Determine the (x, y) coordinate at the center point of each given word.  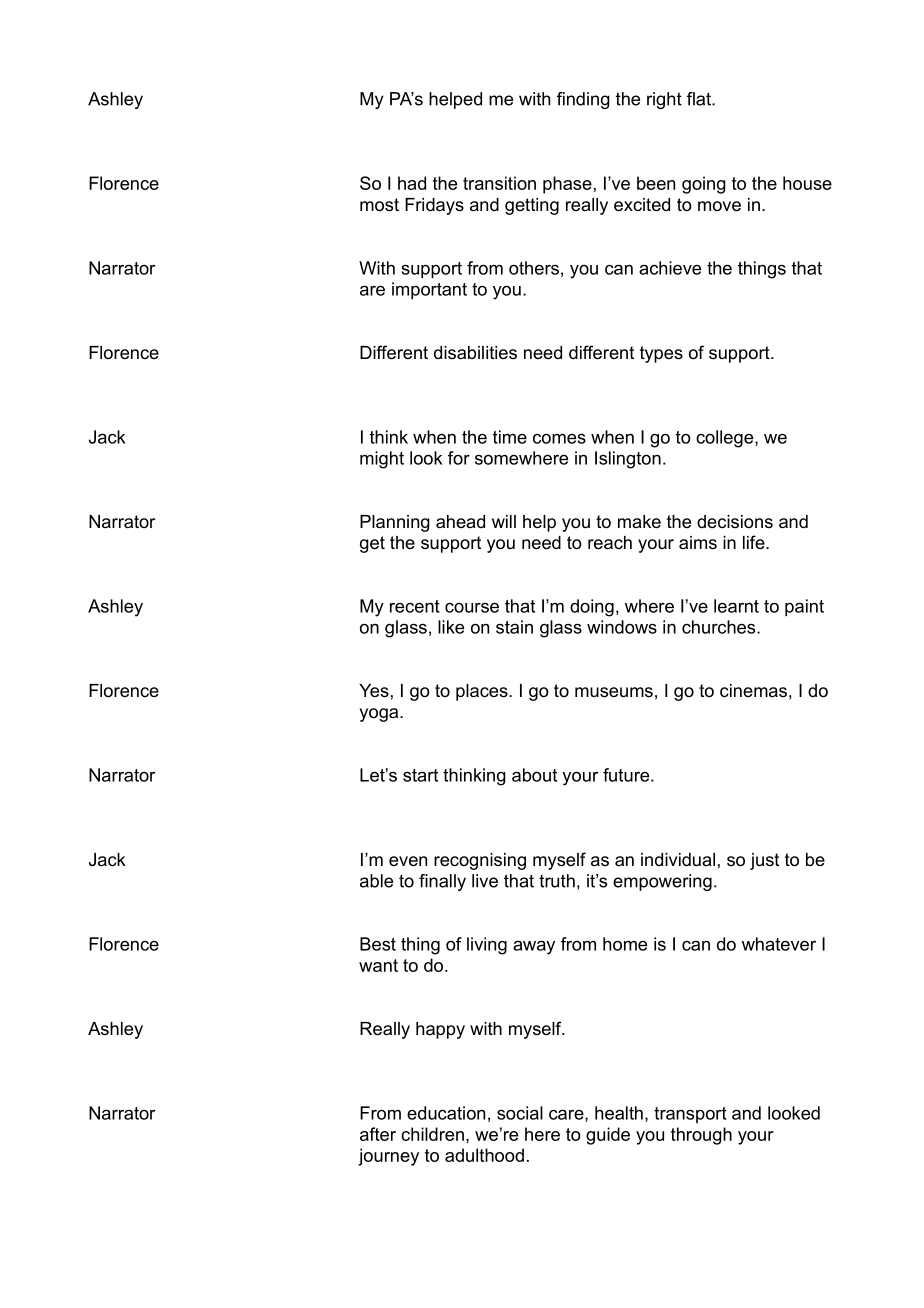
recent (415, 606)
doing (592, 608)
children (432, 1134)
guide (608, 1136)
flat (700, 99)
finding (583, 100)
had (412, 183)
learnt (736, 606)
